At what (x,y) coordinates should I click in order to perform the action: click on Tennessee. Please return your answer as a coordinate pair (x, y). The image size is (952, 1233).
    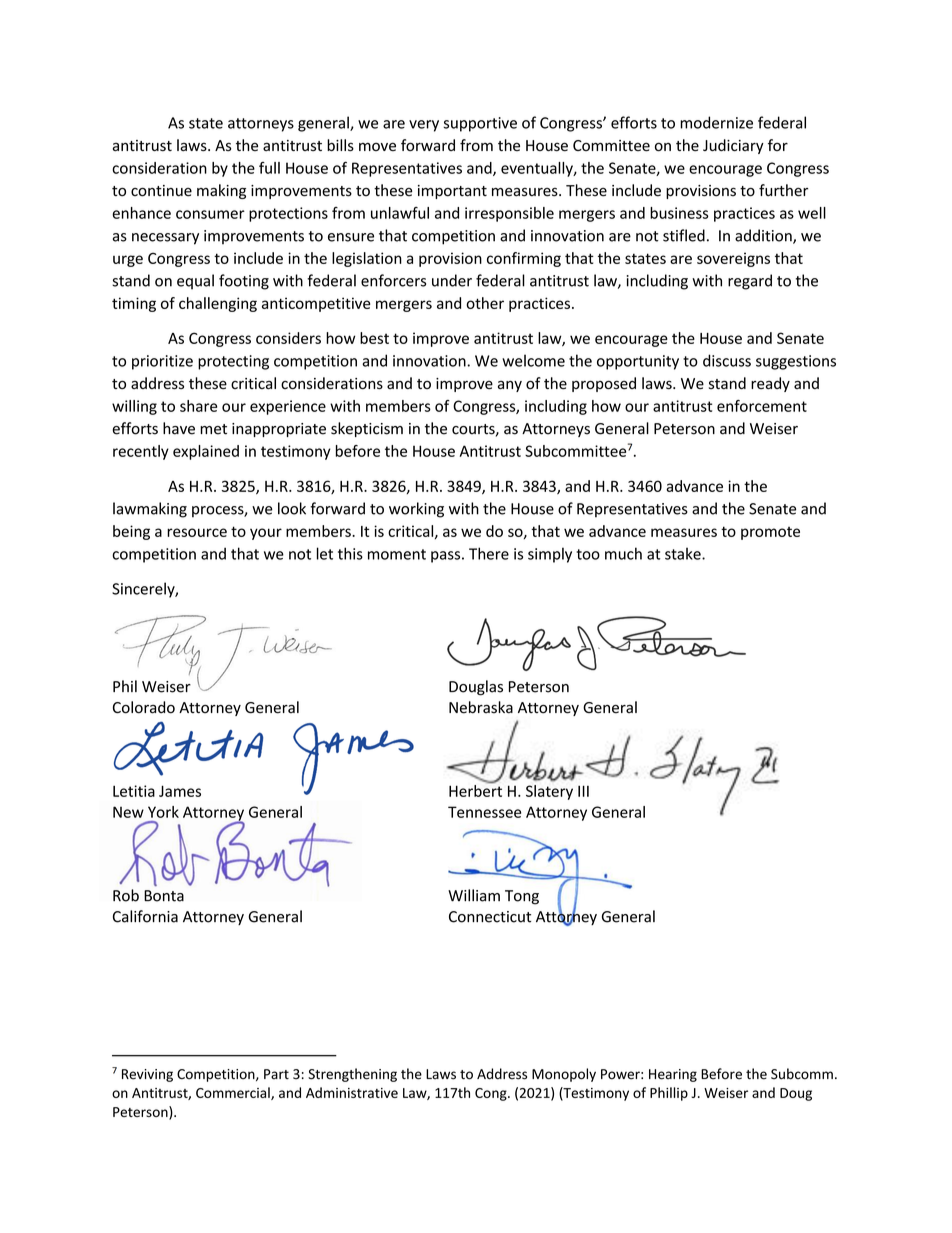
    Looking at the image, I should click on (484, 812).
